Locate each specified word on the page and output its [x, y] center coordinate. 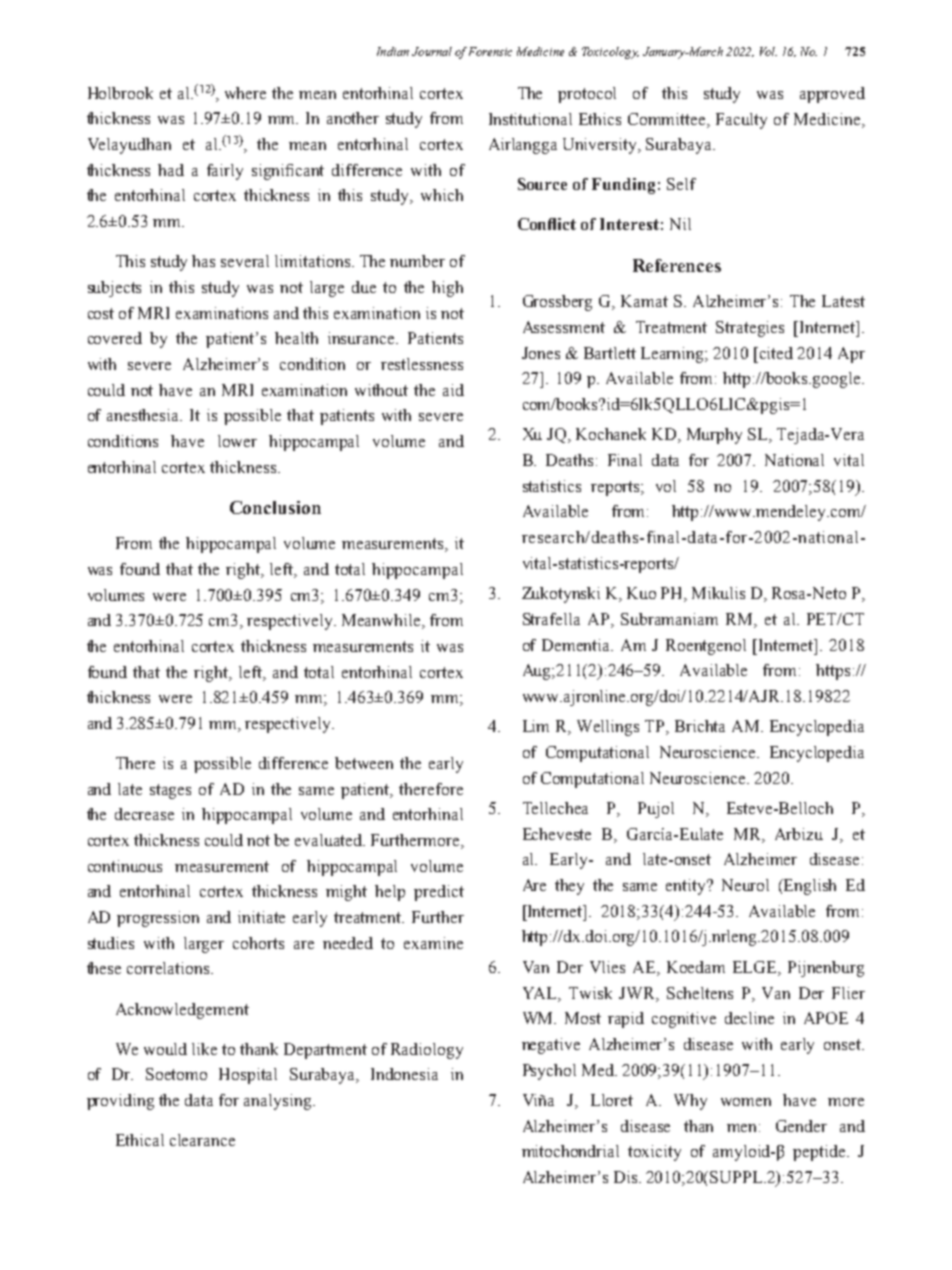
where [245, 93]
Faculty [741, 121]
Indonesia [404, 1074]
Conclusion [275, 507]
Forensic [490, 51]
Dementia [577, 645]
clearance [202, 1140]
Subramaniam [669, 619]
